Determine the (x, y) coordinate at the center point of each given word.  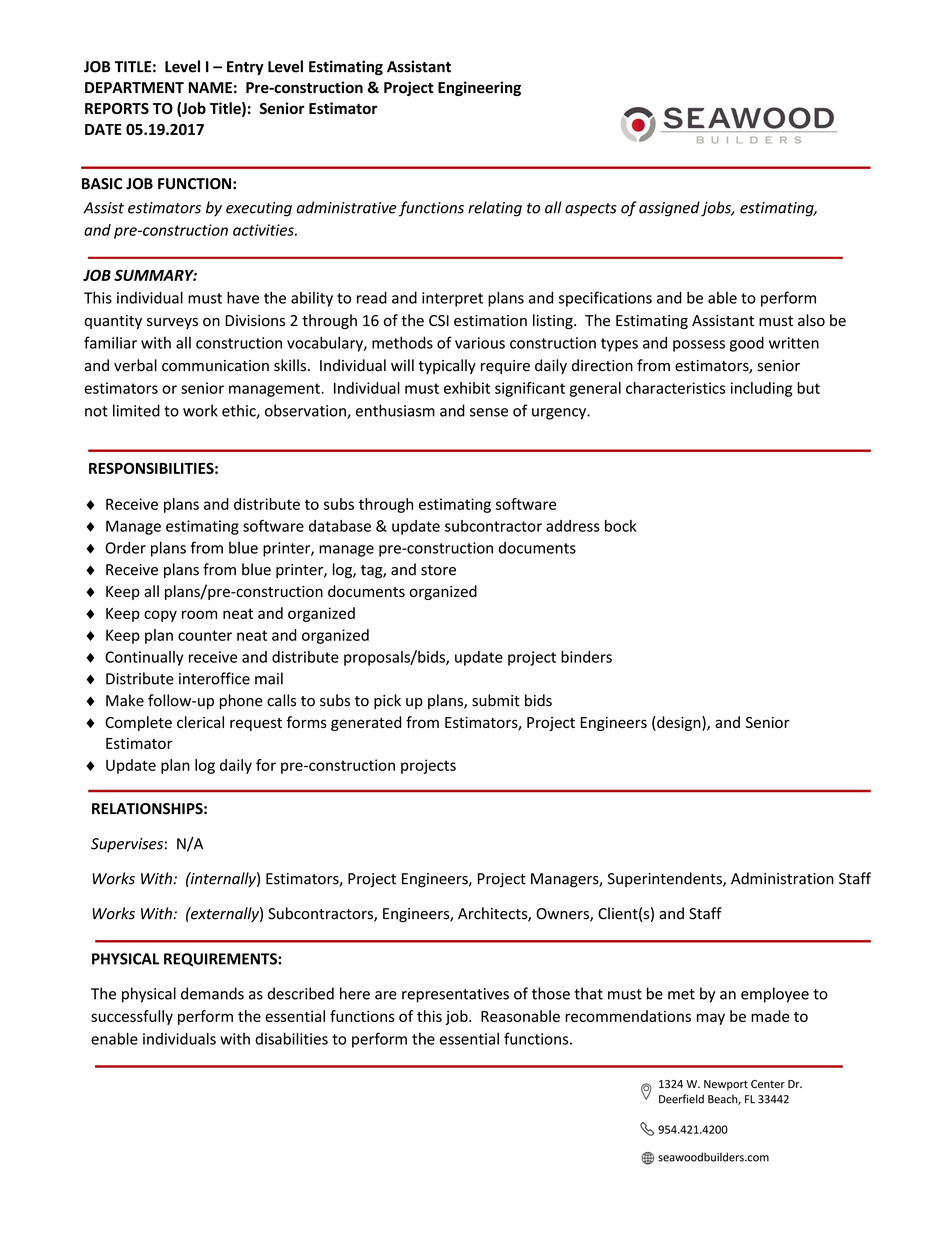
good (747, 344)
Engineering (479, 88)
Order (125, 547)
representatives (455, 995)
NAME (210, 87)
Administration (782, 878)
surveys (172, 323)
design (679, 723)
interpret (452, 299)
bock (621, 526)
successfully (132, 1017)
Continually (144, 658)
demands (212, 993)
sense (489, 412)
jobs (717, 209)
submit (496, 700)
